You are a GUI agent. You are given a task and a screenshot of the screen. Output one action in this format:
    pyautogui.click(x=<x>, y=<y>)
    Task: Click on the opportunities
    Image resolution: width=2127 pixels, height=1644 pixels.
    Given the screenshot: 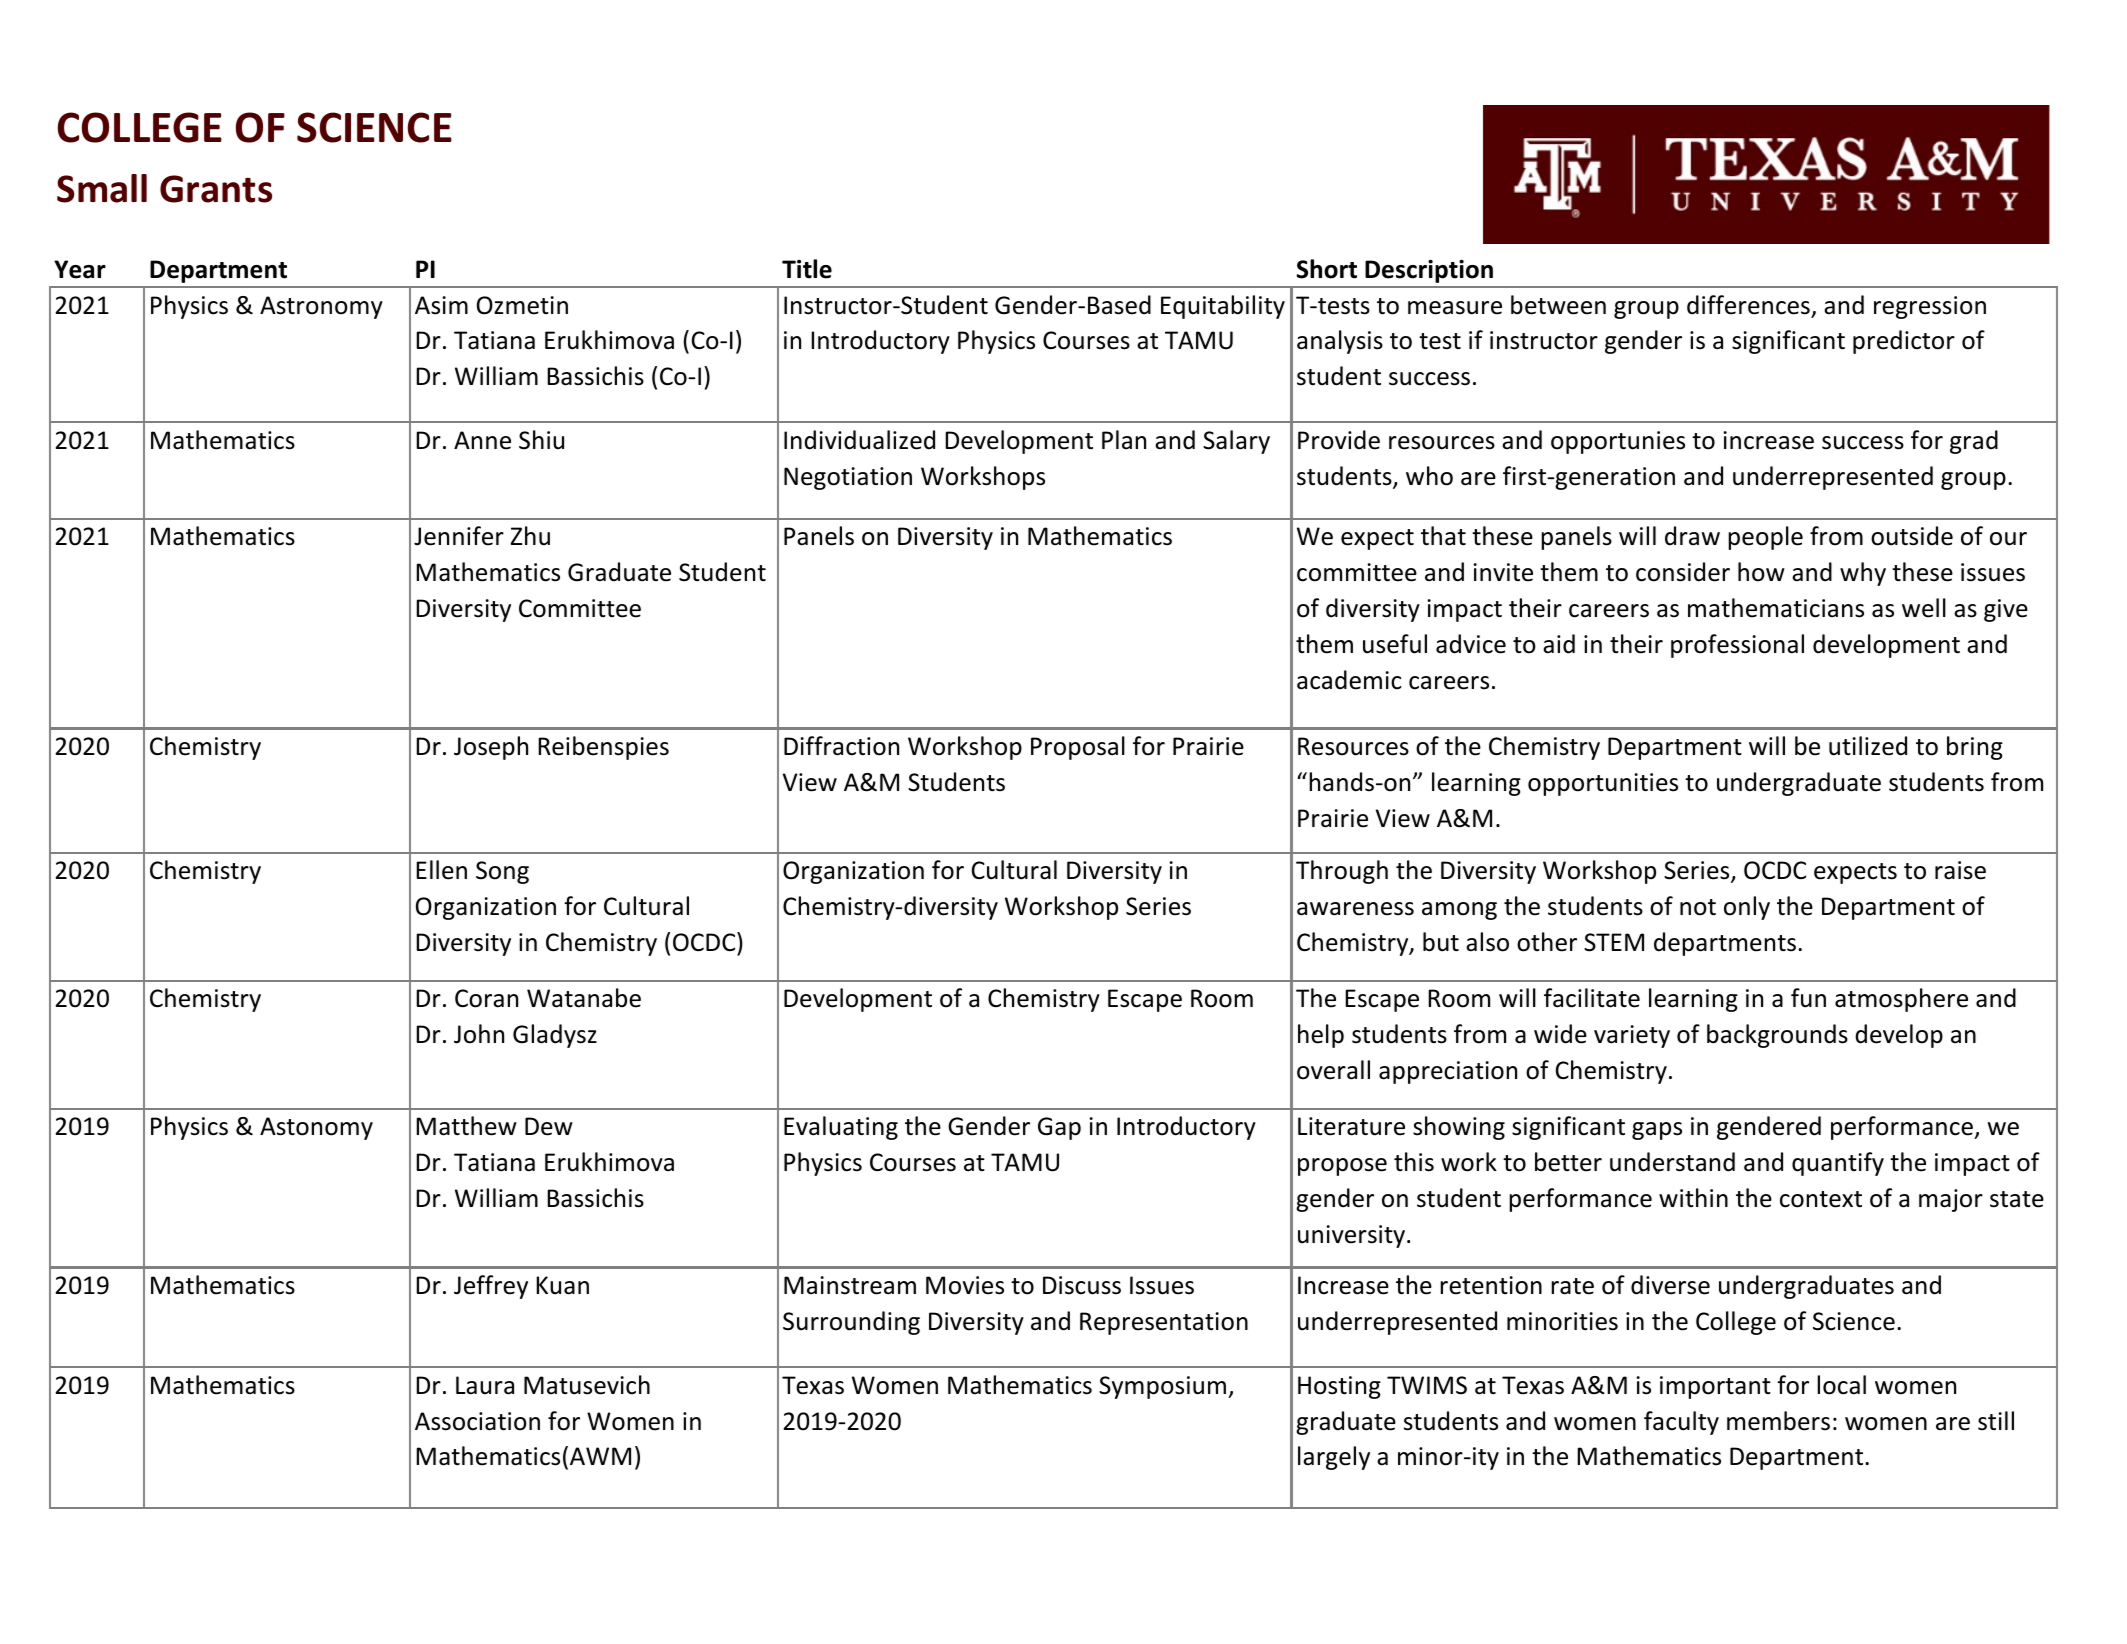 What is the action you would take?
    pyautogui.click(x=1603, y=784)
